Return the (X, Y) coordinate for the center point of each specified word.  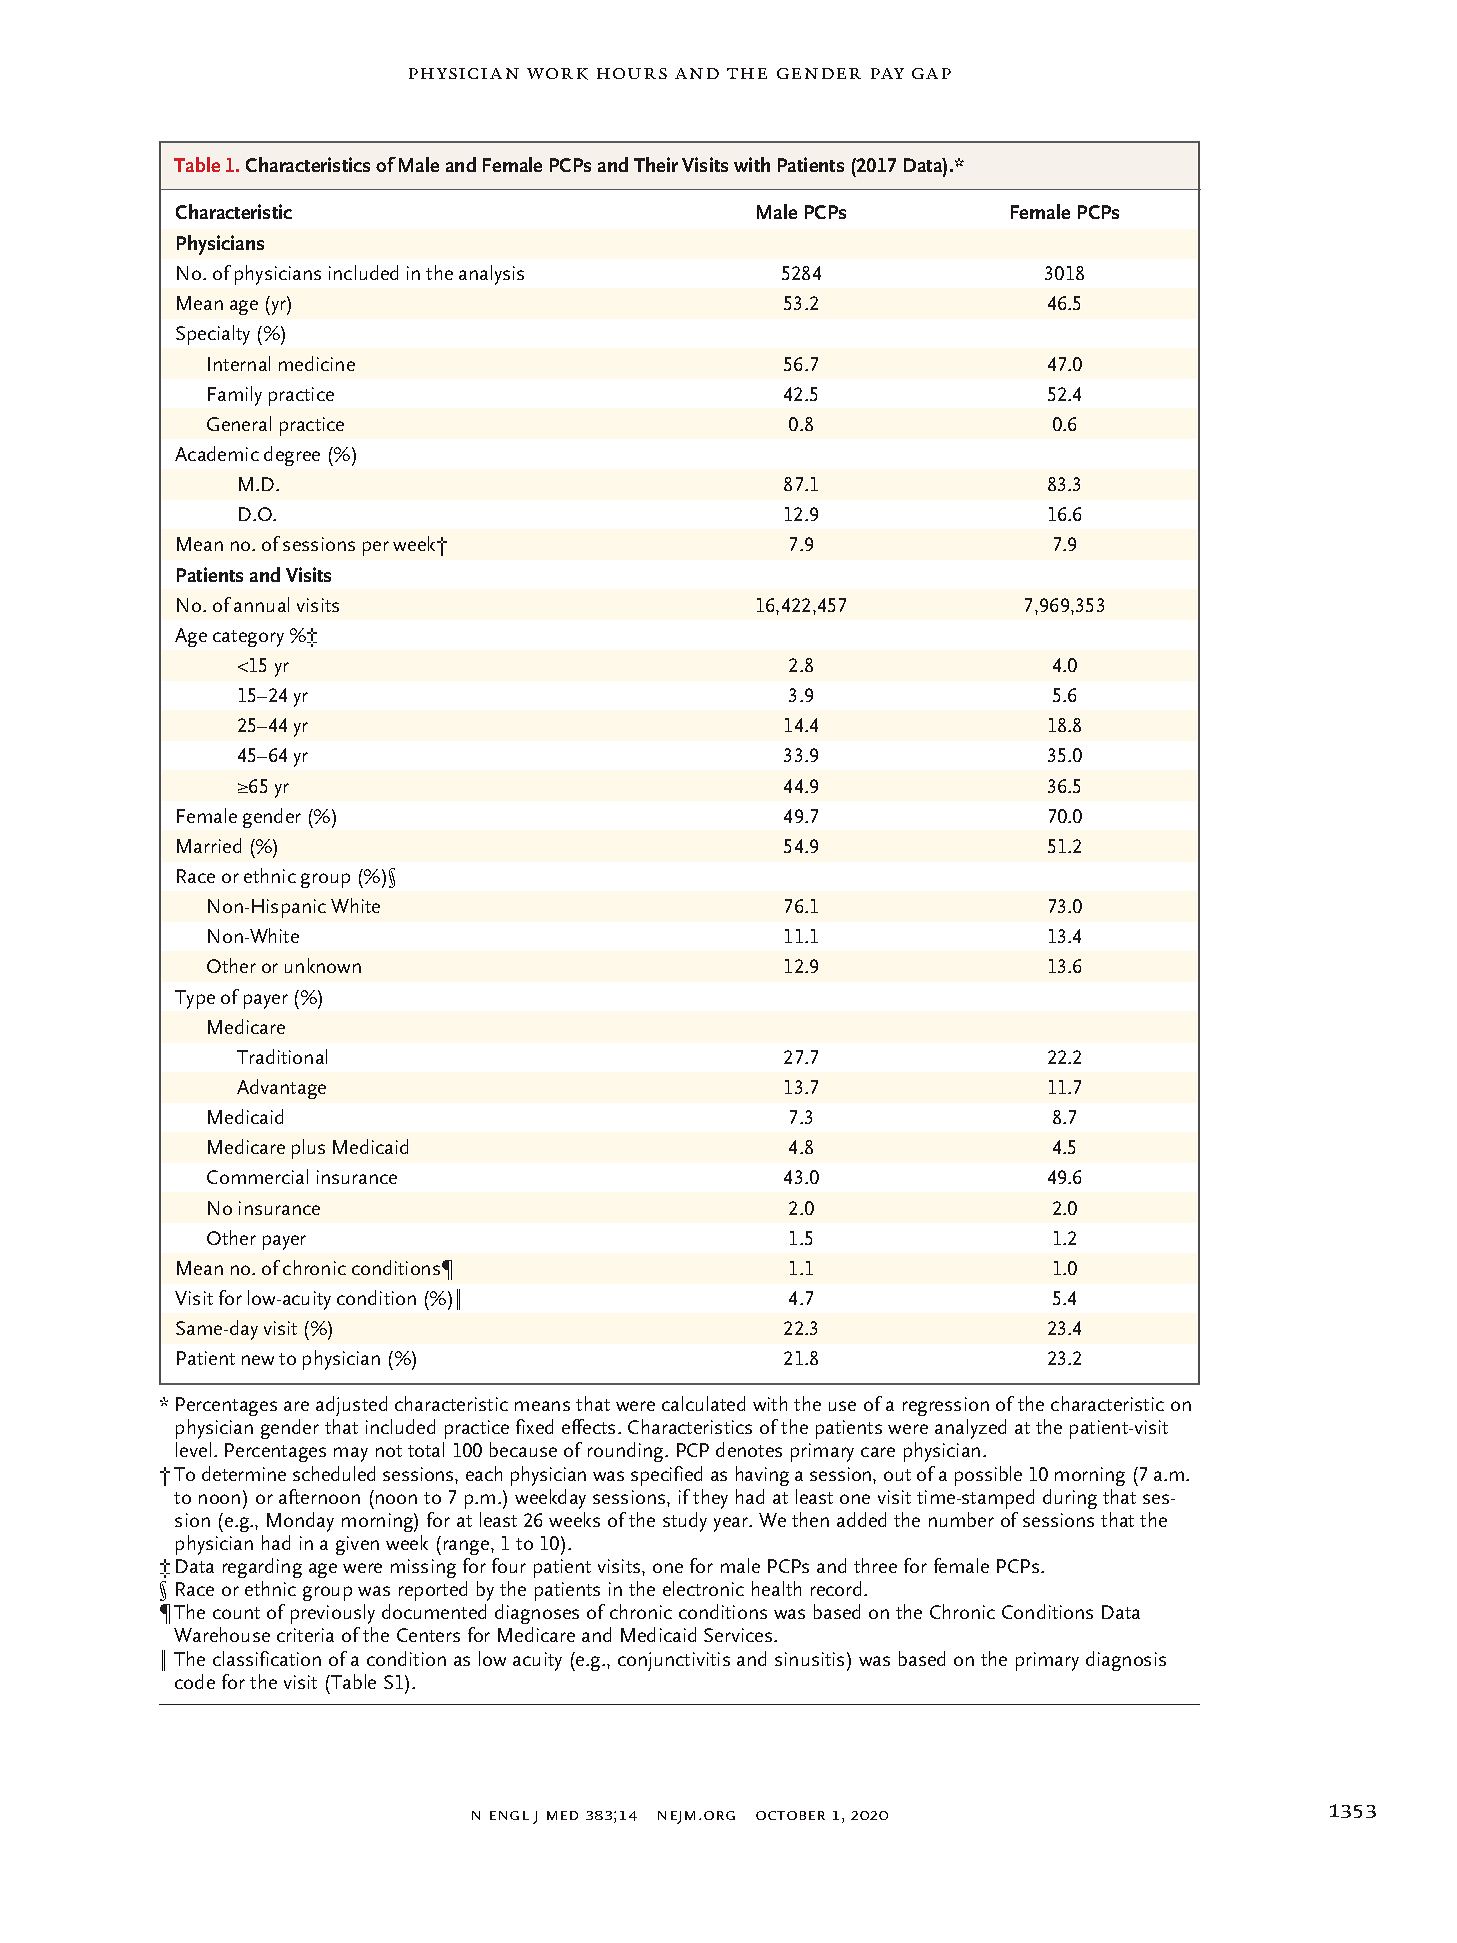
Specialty (213, 335)
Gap (931, 73)
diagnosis (1126, 1661)
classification (267, 1658)
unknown (323, 965)
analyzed (970, 1429)
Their (656, 164)
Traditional (282, 1056)
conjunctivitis (674, 1661)
